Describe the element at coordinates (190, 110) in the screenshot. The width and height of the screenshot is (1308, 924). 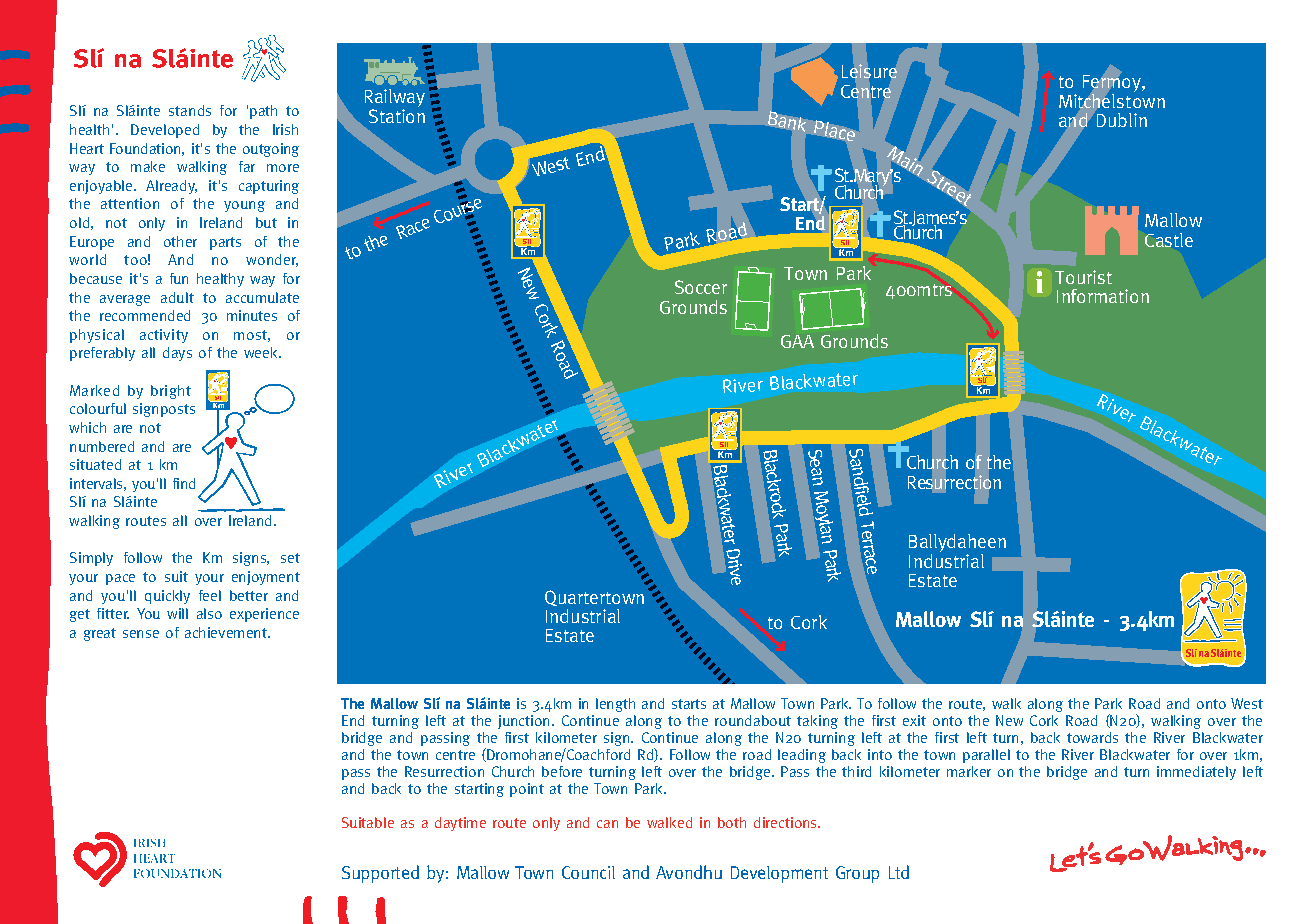
I see `stands` at that location.
